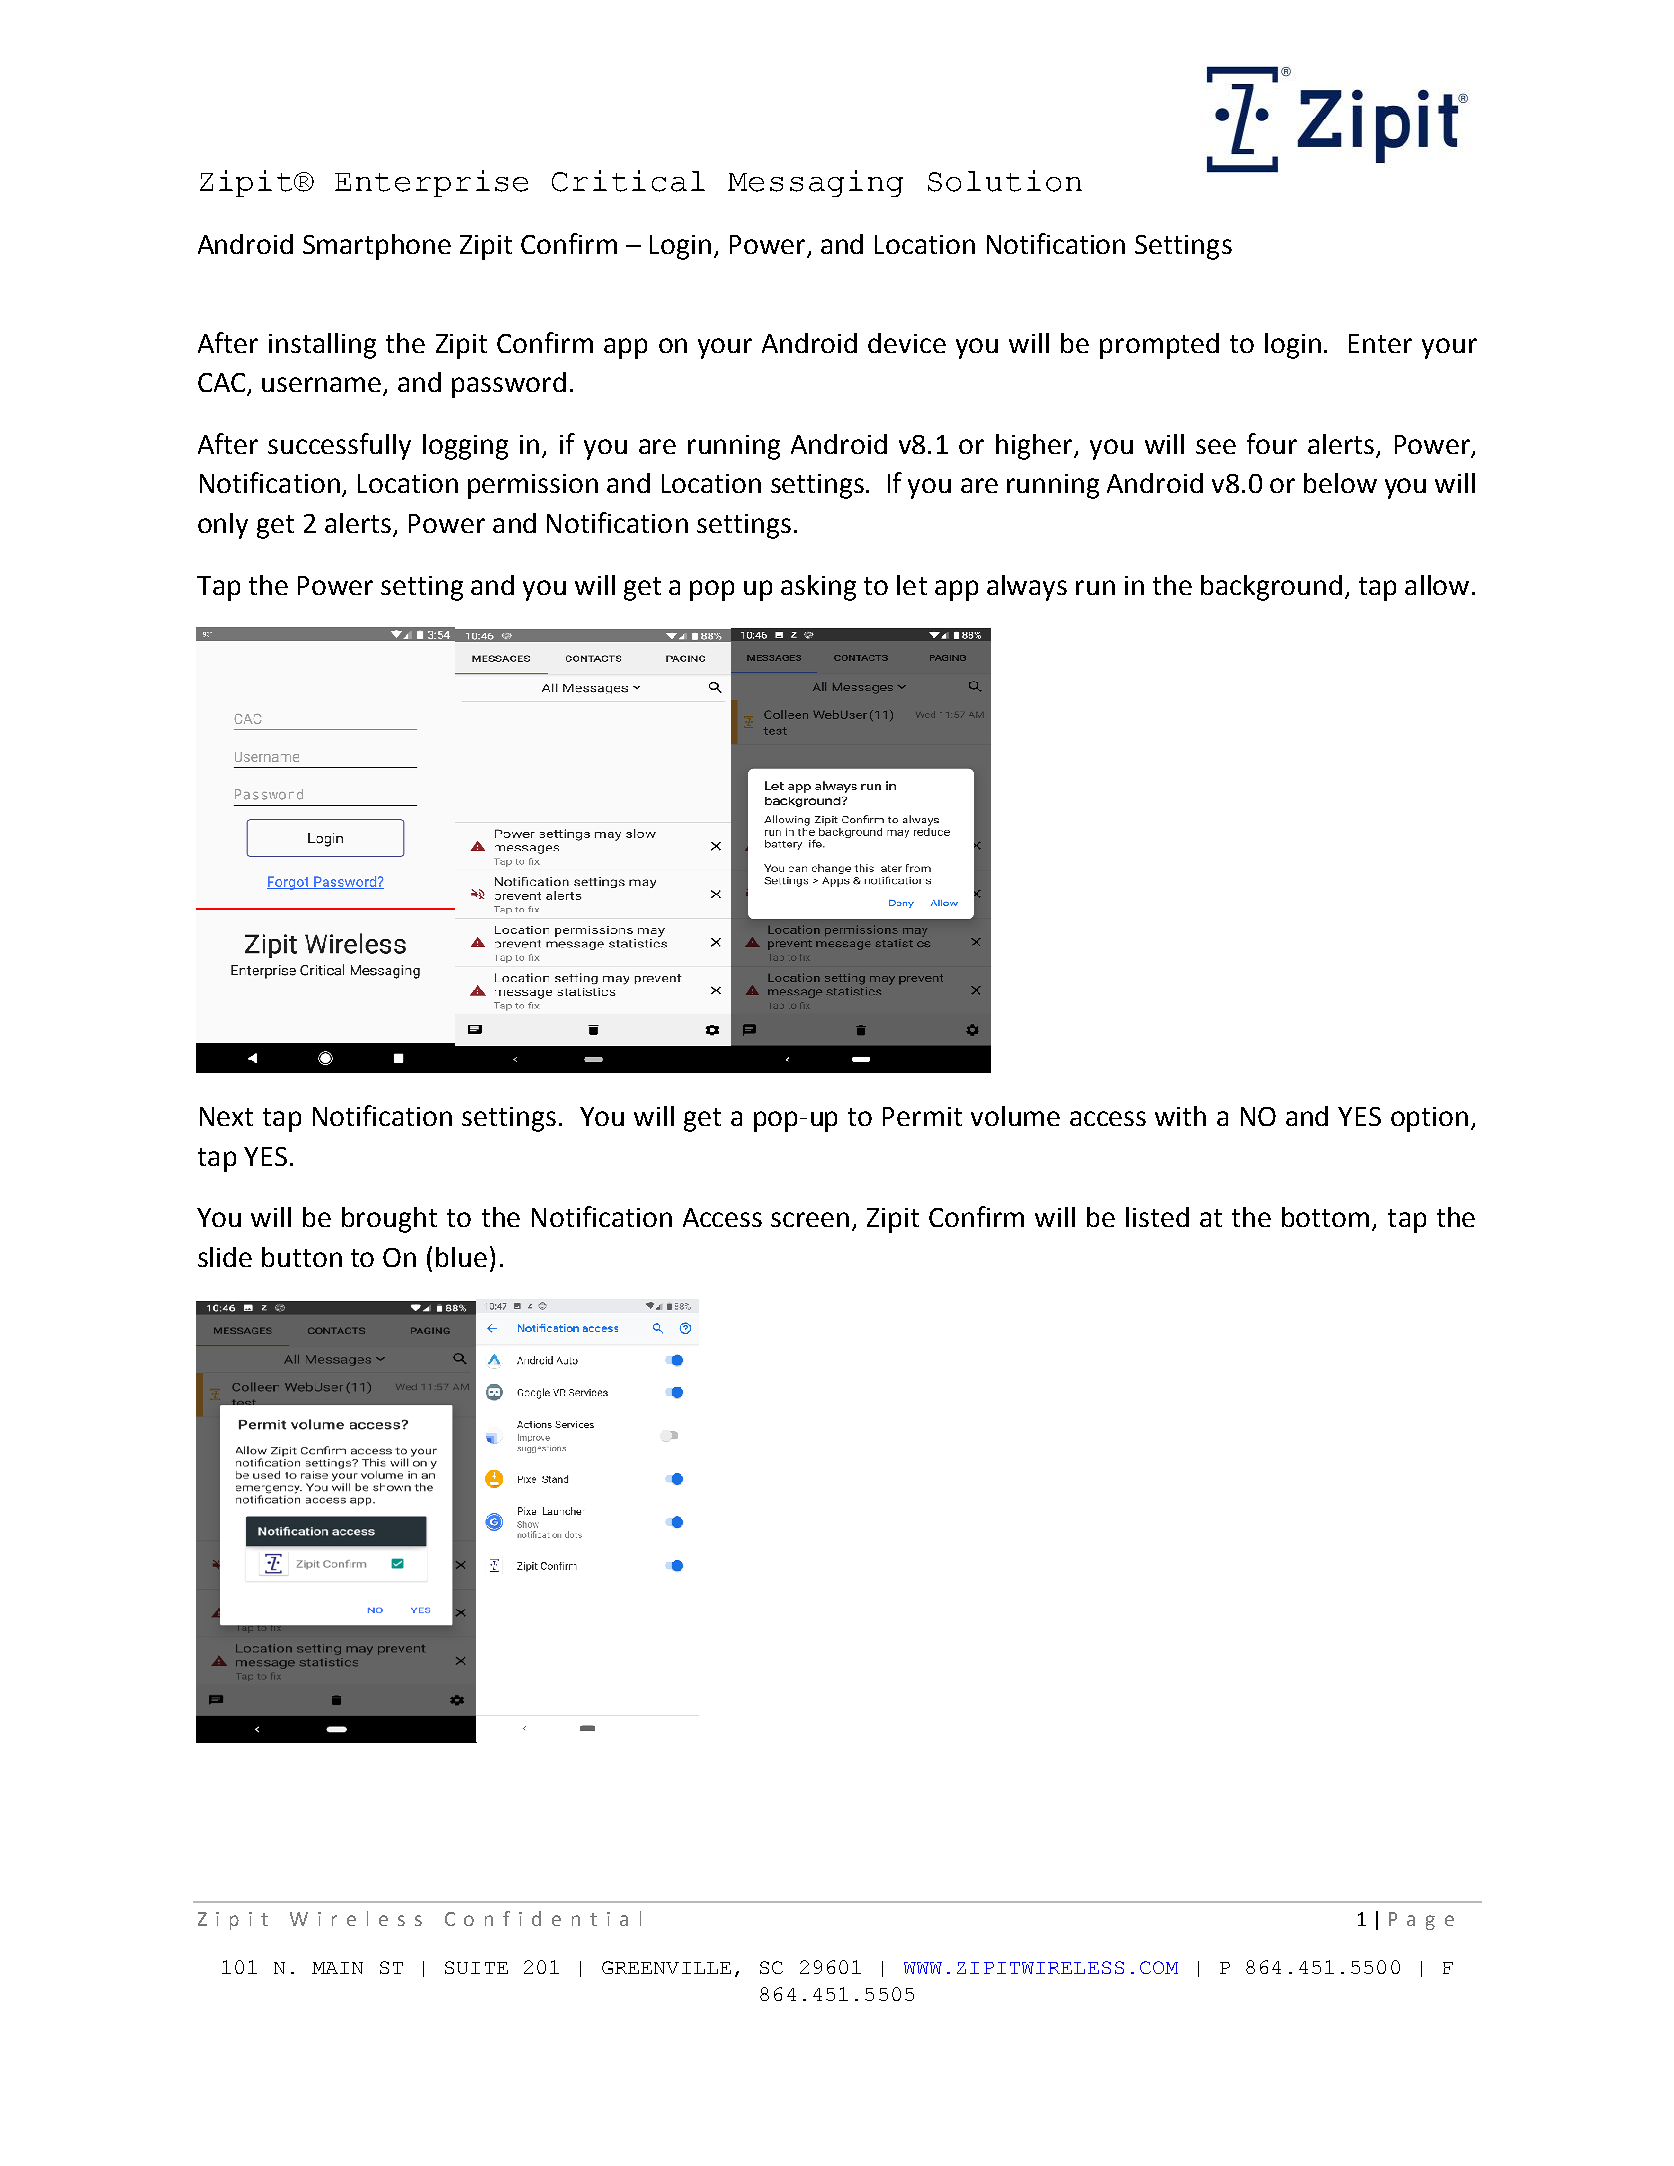 This page has height=2166, width=1674. Describe the element at coordinates (337, 1968) in the page. I see `MAIN` at that location.
